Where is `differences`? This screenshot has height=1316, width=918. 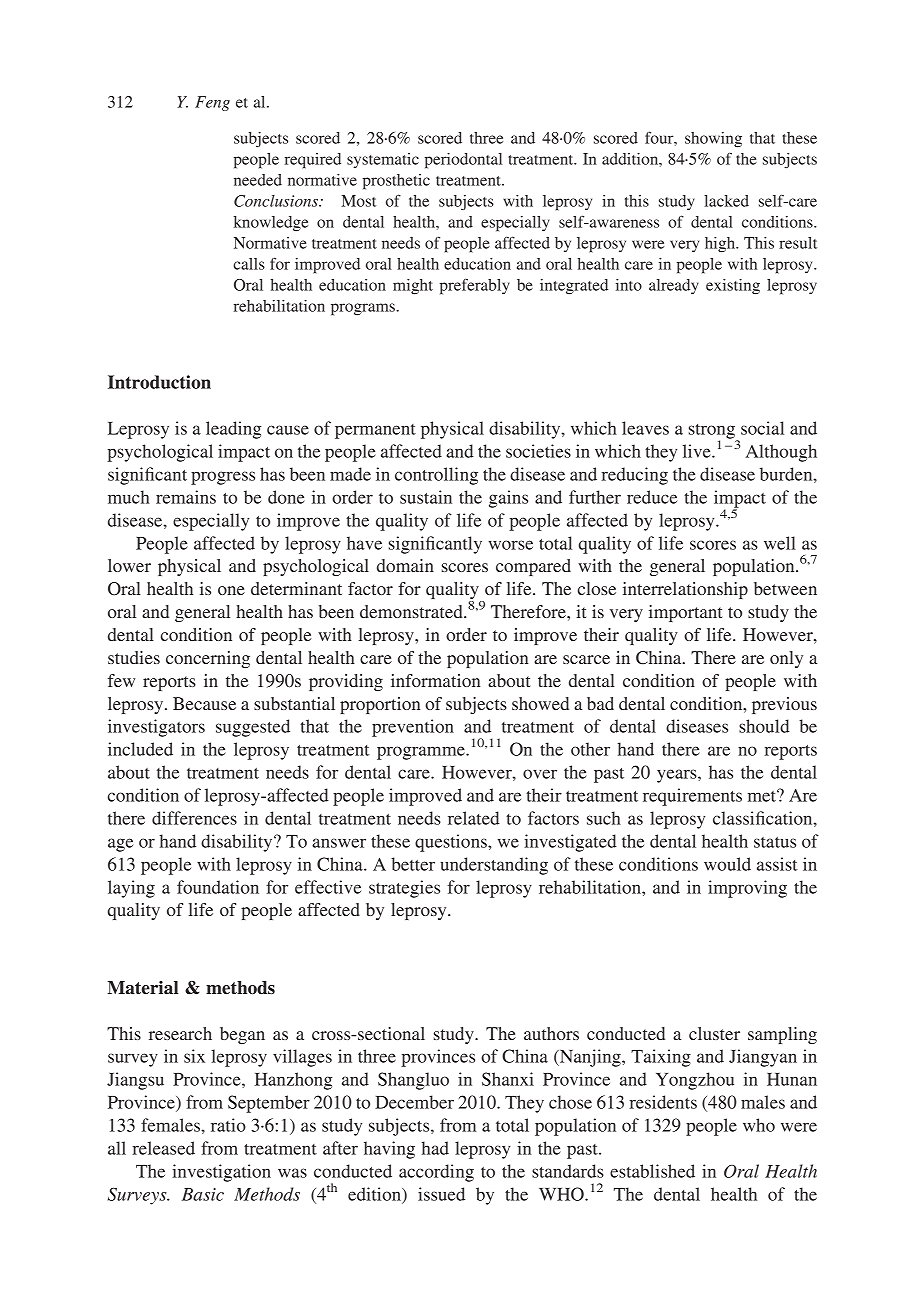 differences is located at coordinates (194, 818).
